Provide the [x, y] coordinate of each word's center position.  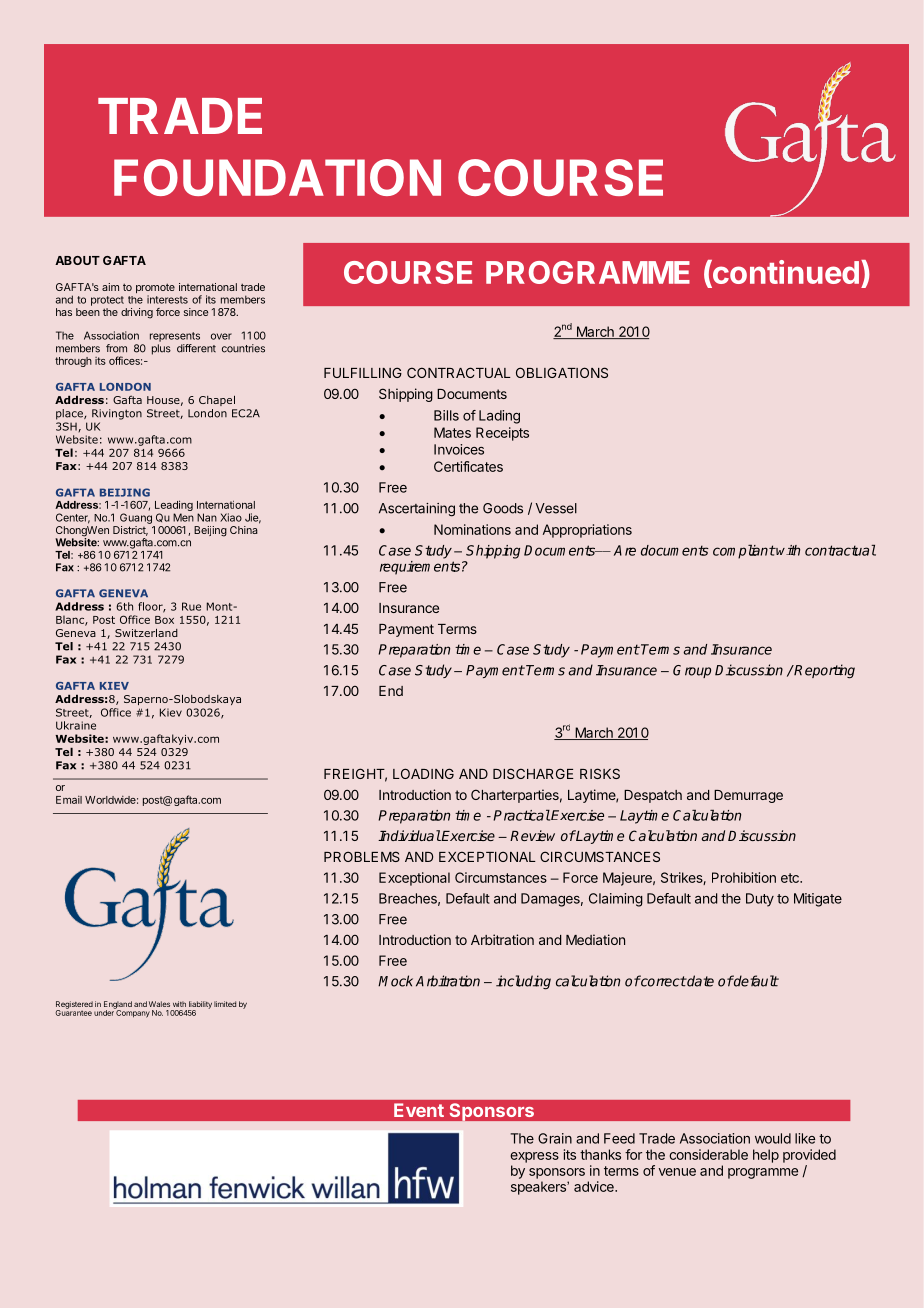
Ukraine [76, 725]
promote [155, 290]
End [391, 691]
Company [132, 1013]
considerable [708, 1154]
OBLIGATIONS [562, 372]
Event [419, 1110]
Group [692, 671]
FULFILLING [363, 372]
